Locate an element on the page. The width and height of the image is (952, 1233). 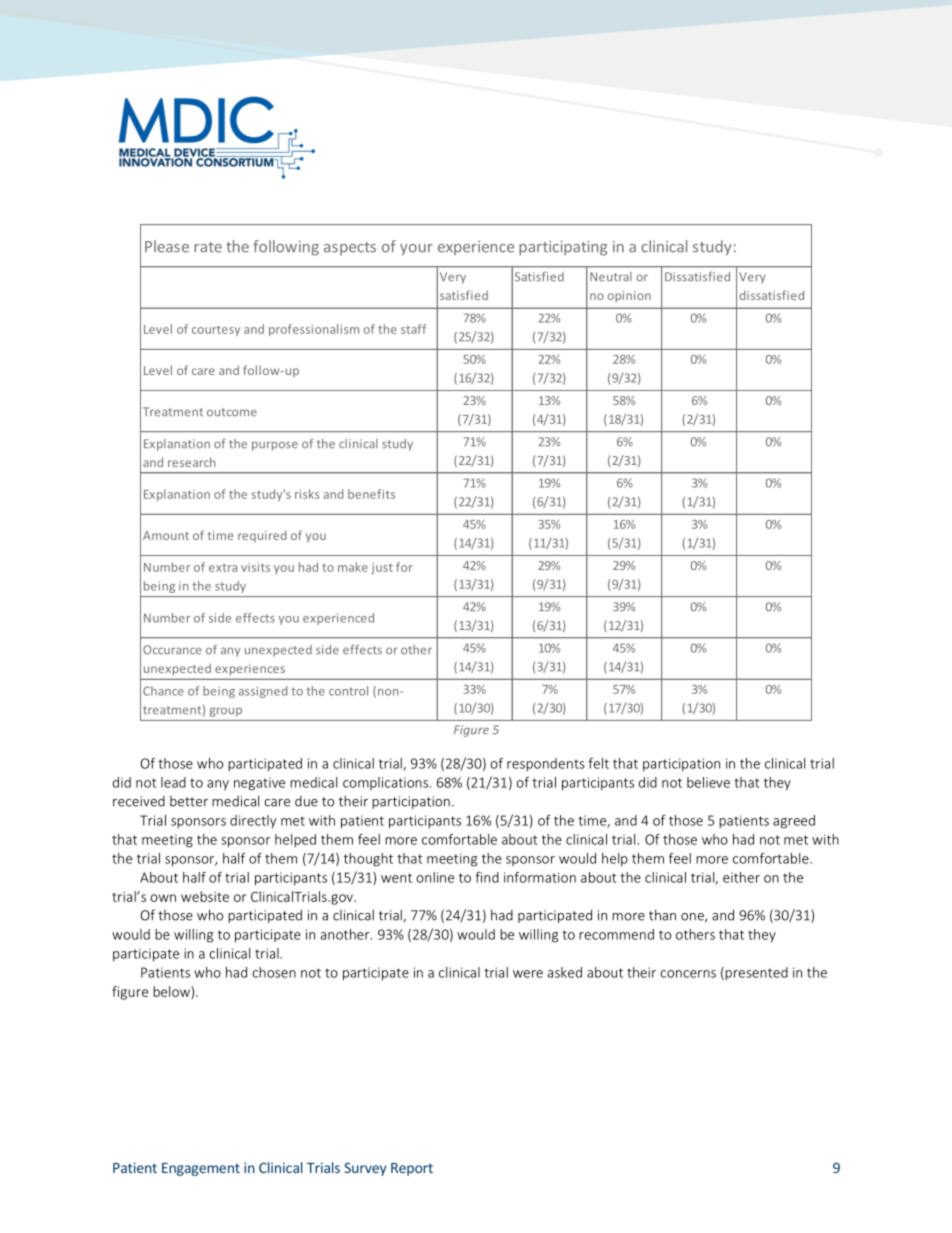
your is located at coordinates (416, 250).
